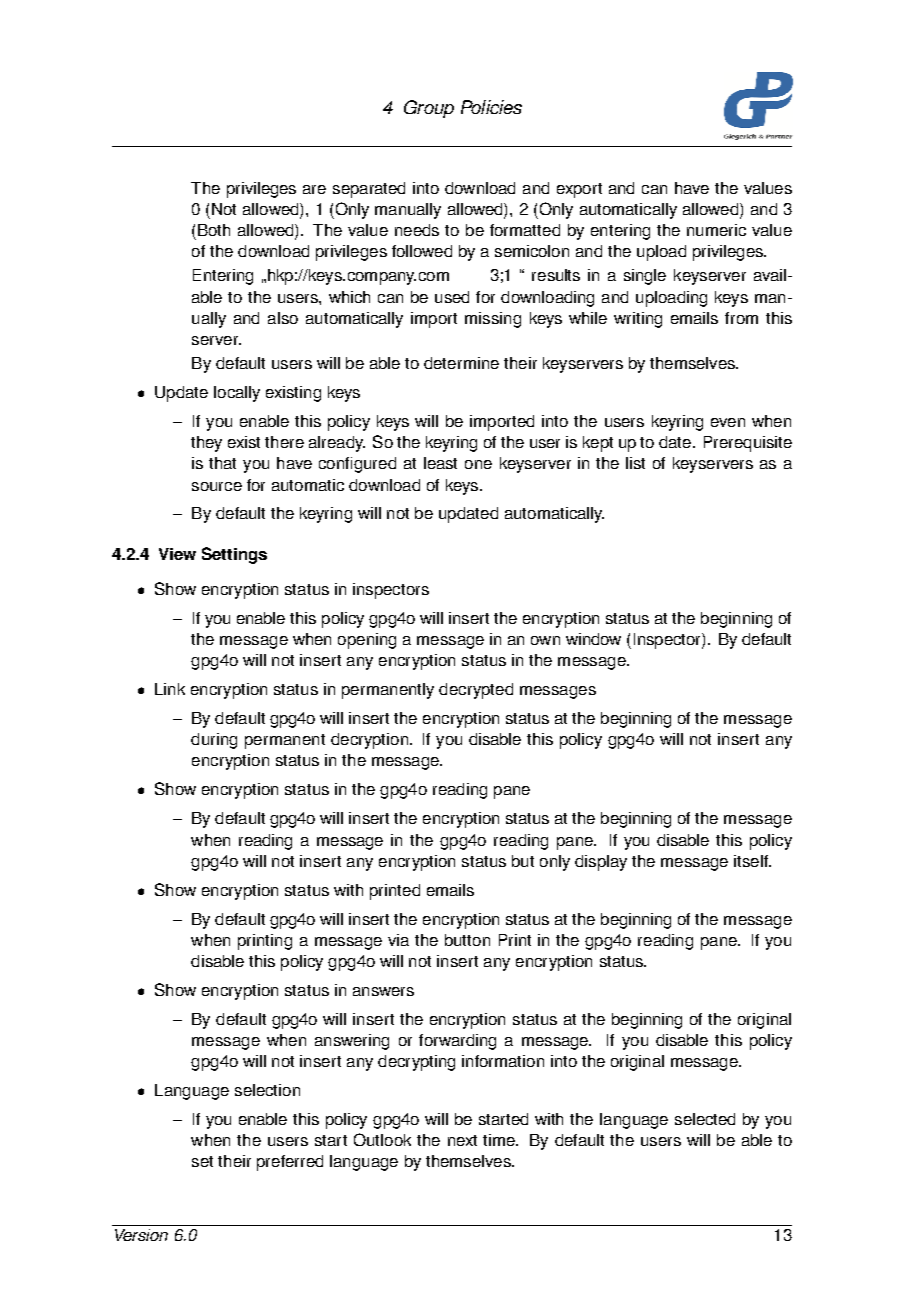  Describe the element at coordinates (462, 1140) in the document. I see `next` at that location.
